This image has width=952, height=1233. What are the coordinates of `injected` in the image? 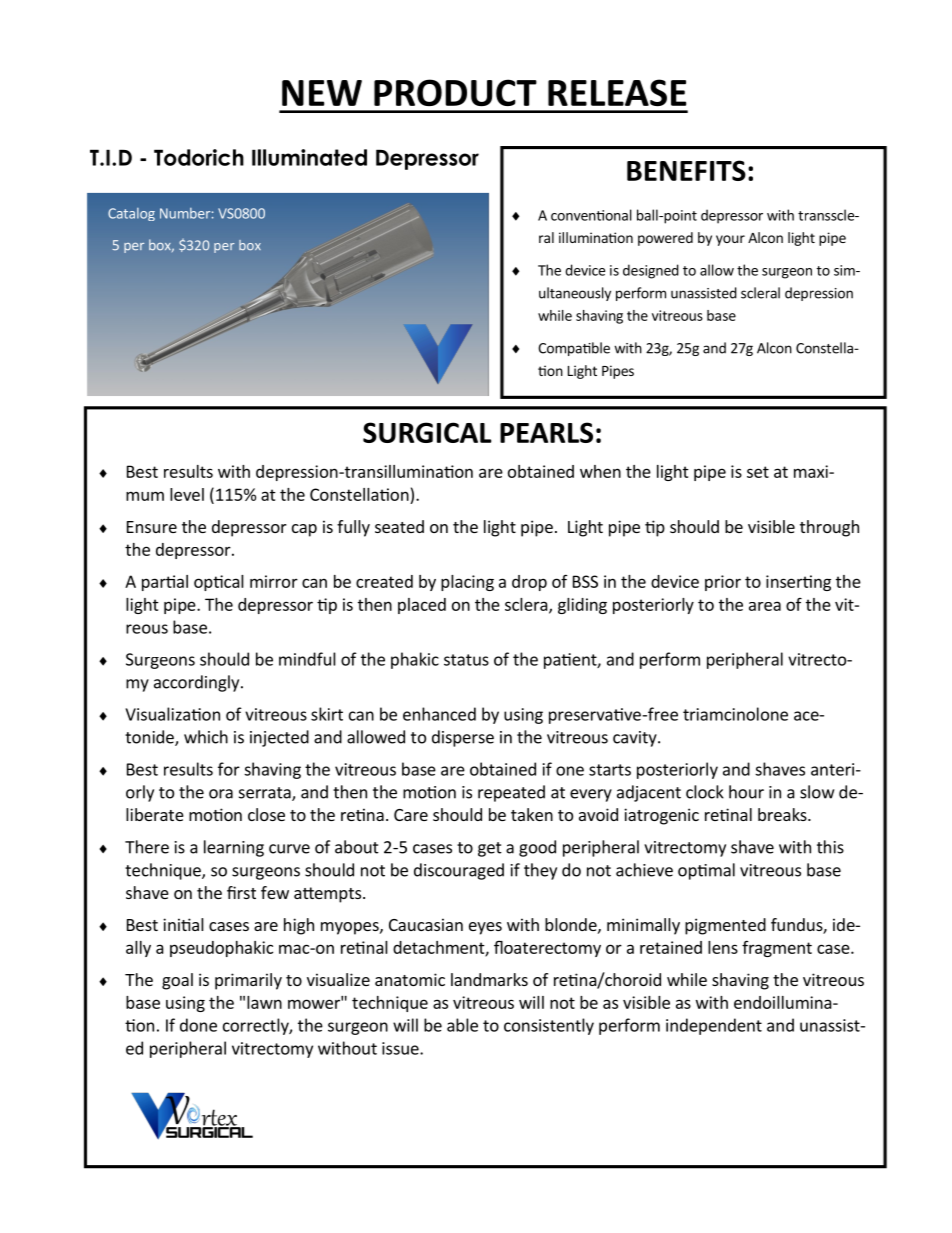 It's located at (279, 738).
